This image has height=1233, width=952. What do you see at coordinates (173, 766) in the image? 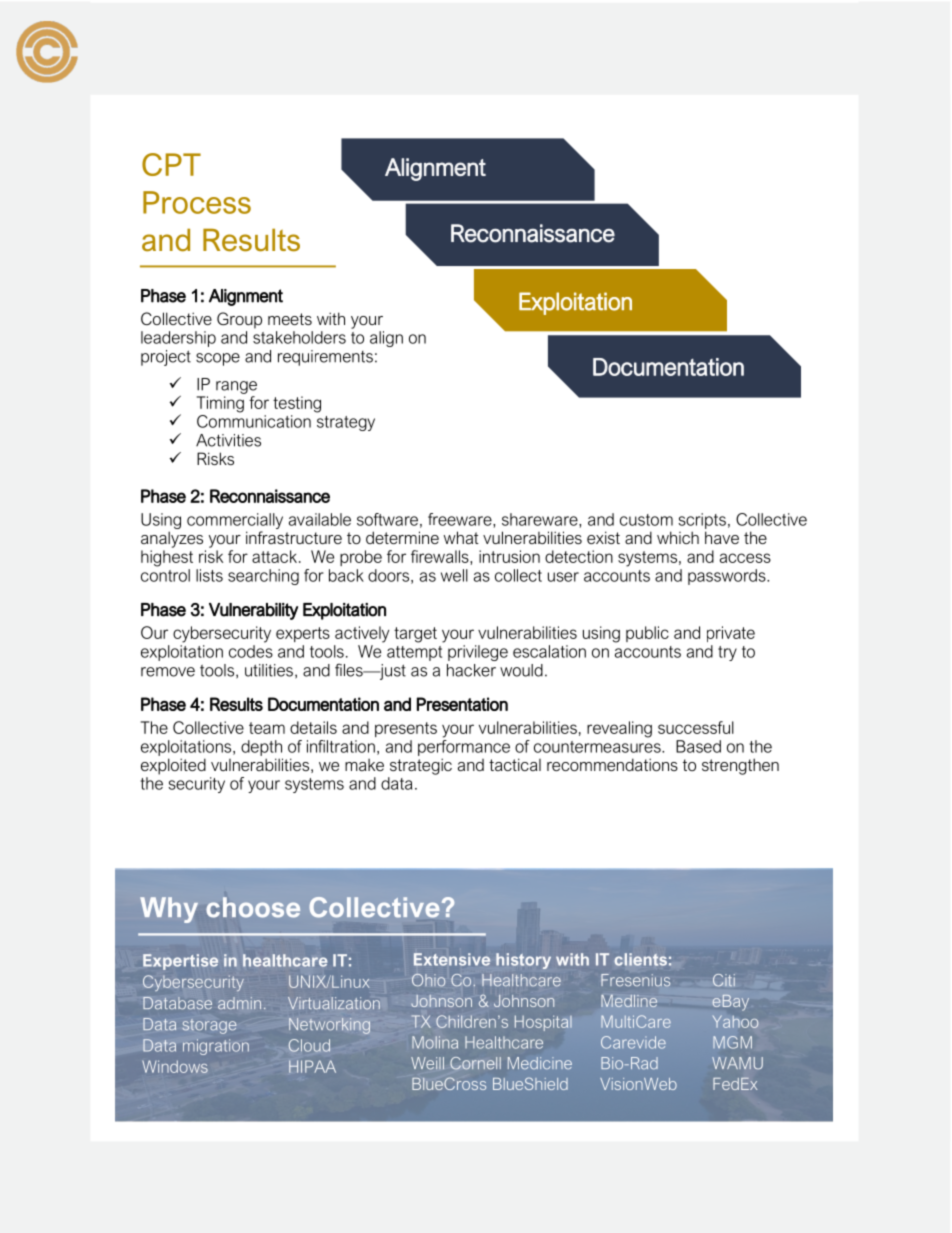
I see `exploited` at bounding box center [173, 766].
